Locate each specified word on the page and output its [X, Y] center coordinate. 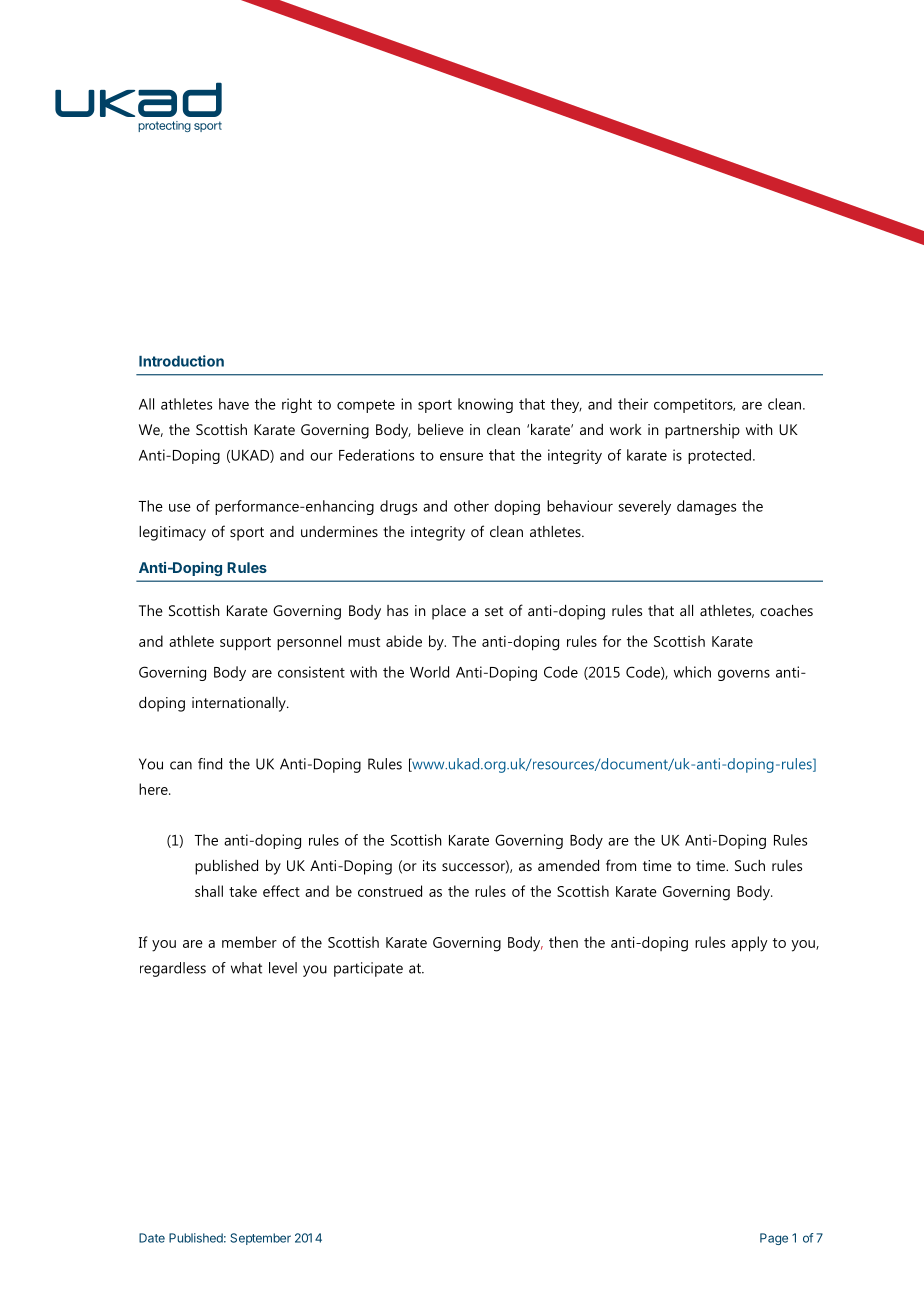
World [429, 672]
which [692, 672]
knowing [485, 405]
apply [749, 944]
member [249, 942]
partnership [702, 431]
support [245, 644]
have [234, 404]
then [563, 942]
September [260, 1239]
